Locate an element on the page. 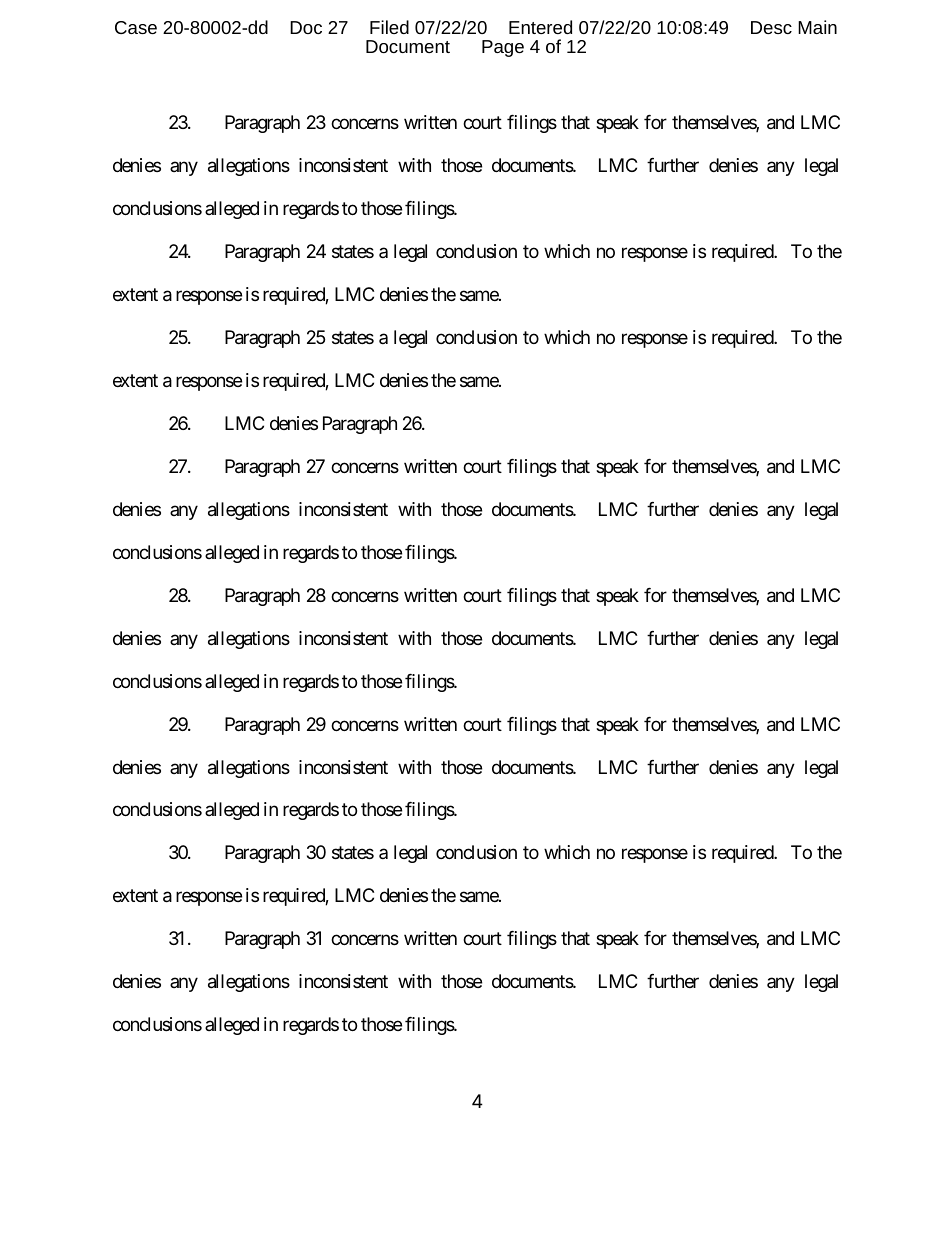 Image resolution: width=952 pixels, height=1233 pixels. Page is located at coordinates (503, 48).
